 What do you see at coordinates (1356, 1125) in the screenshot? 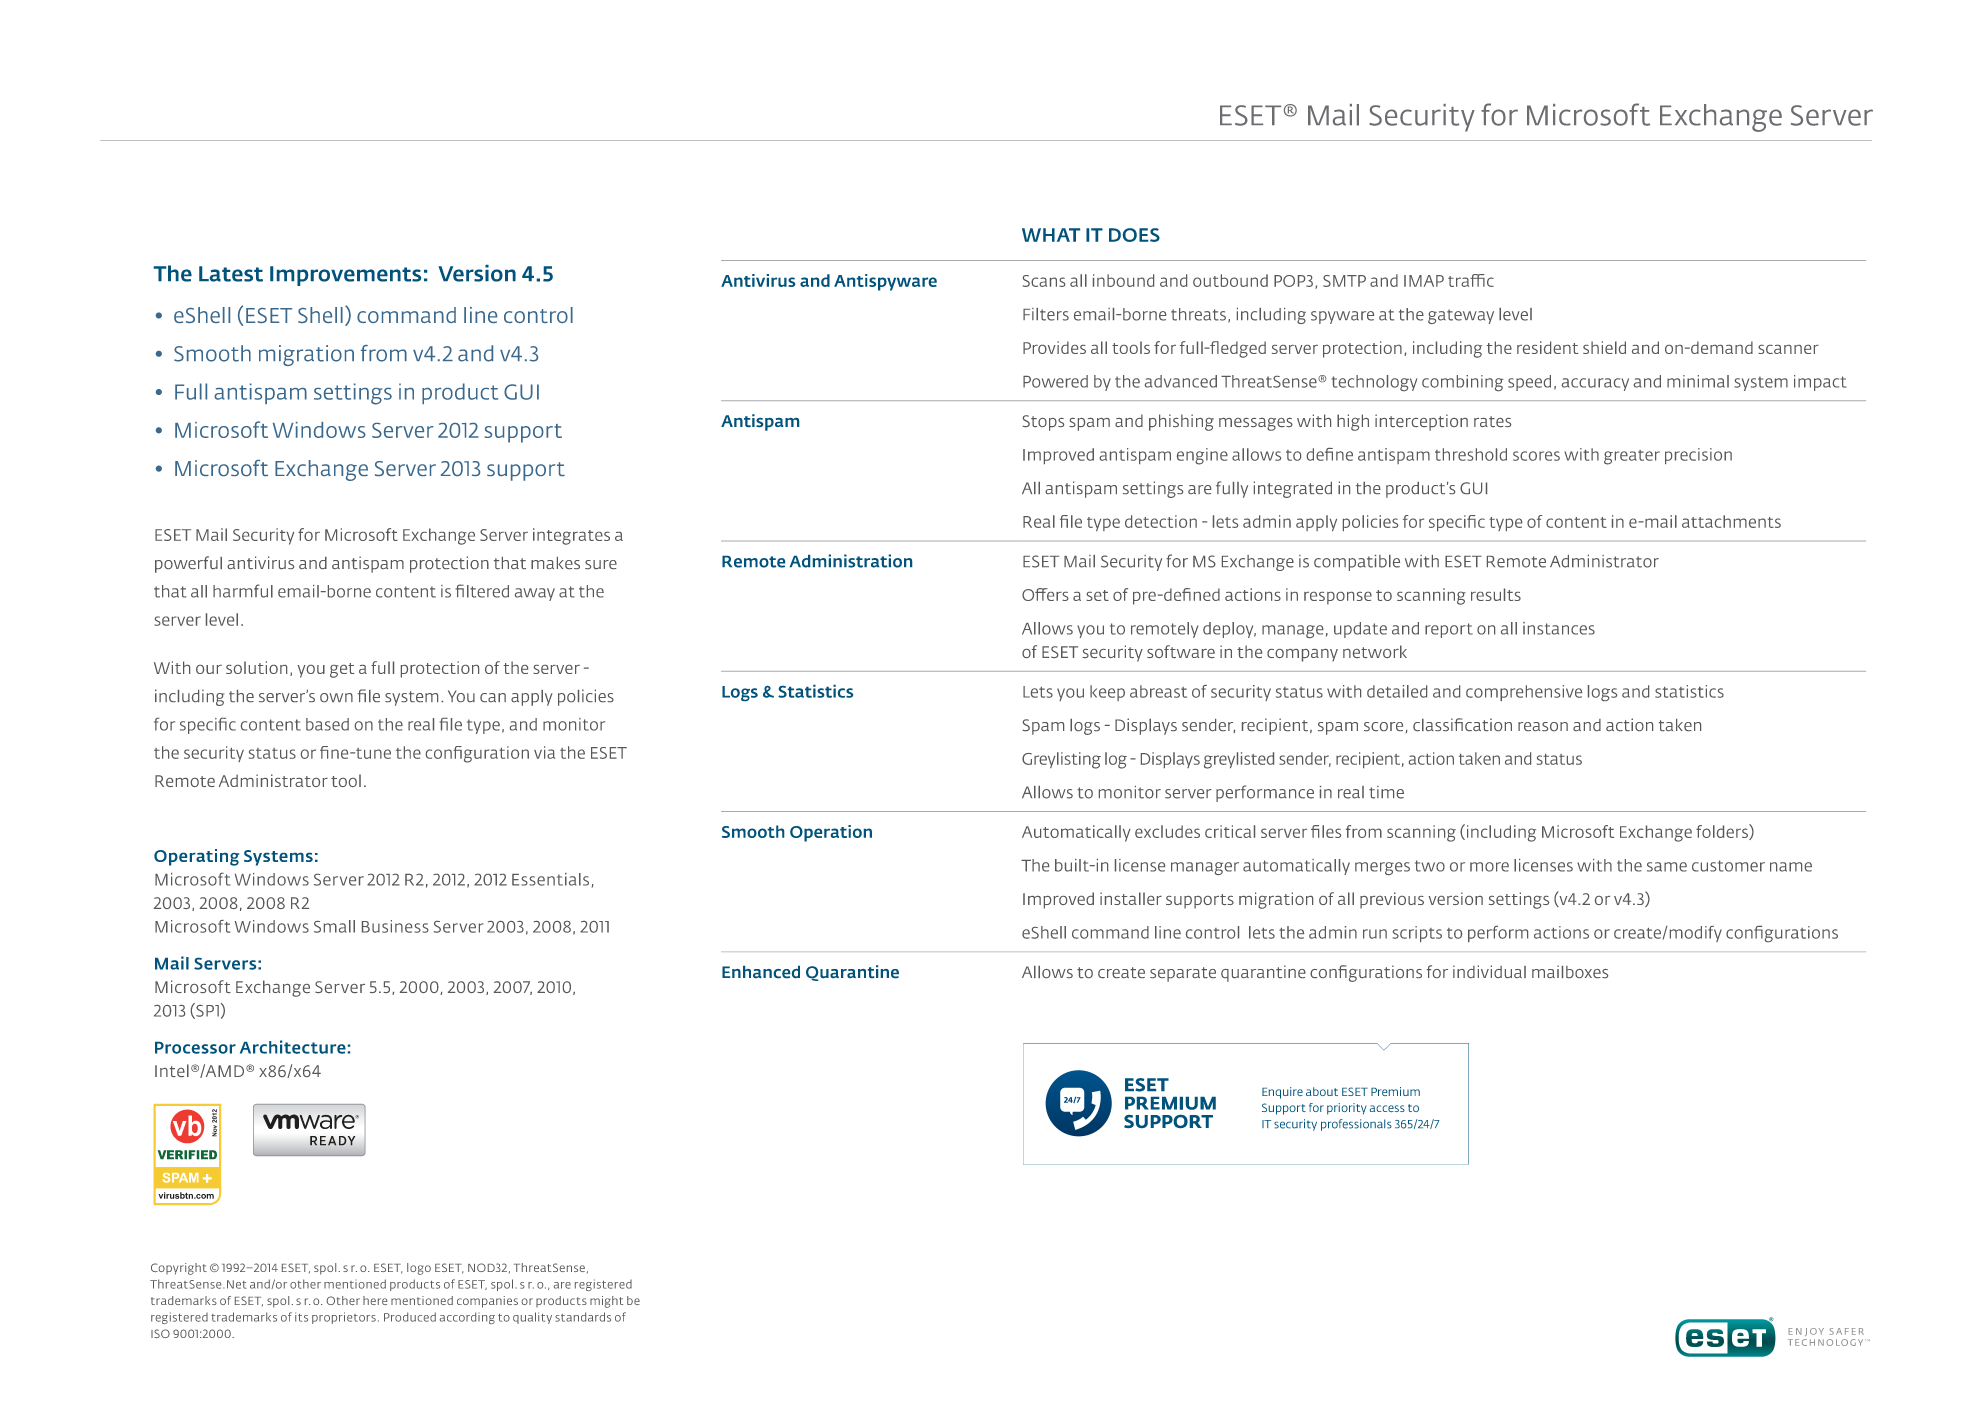
I see `professionals` at bounding box center [1356, 1125].
